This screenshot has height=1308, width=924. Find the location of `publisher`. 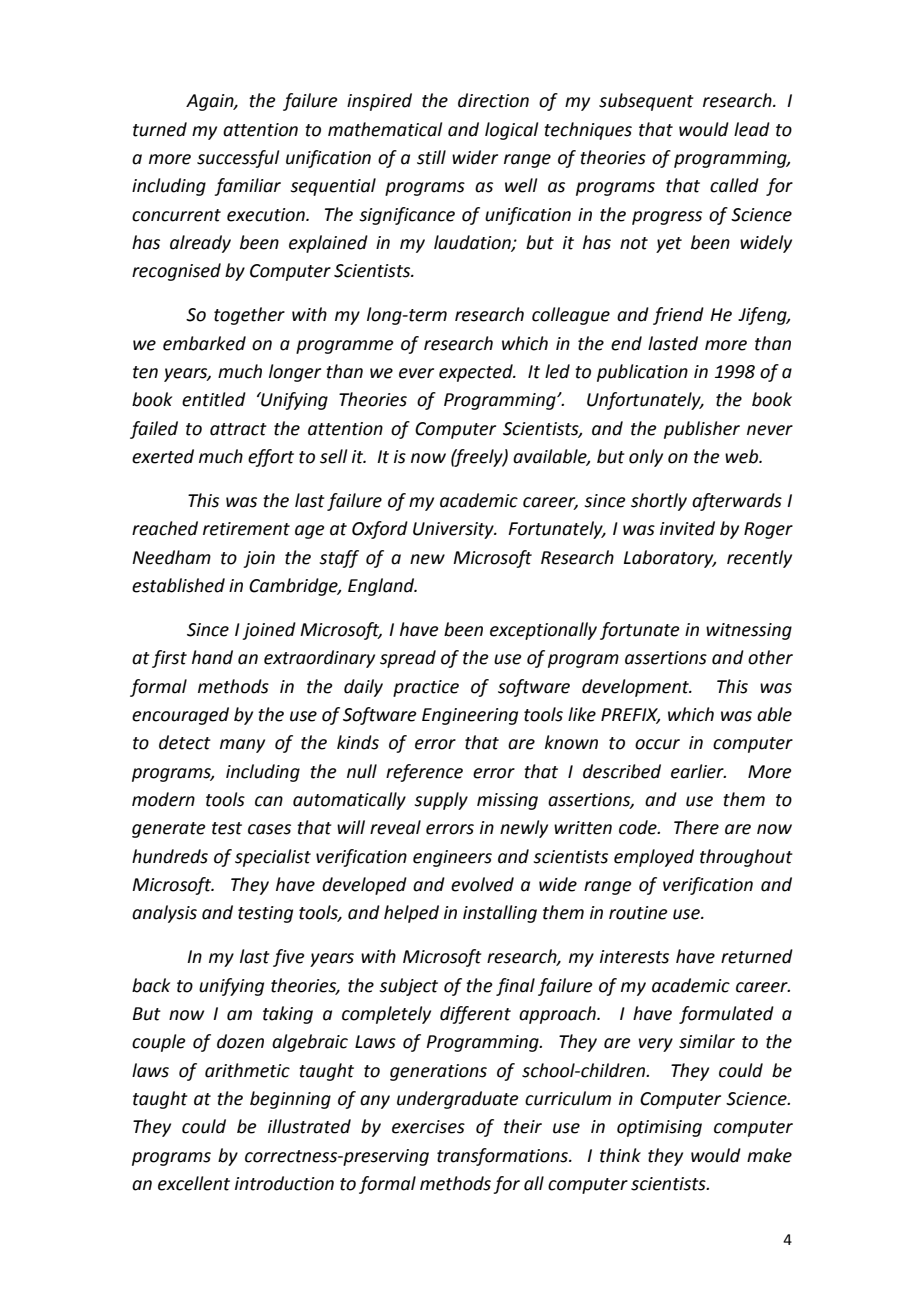

publisher is located at coordinates (702, 430).
